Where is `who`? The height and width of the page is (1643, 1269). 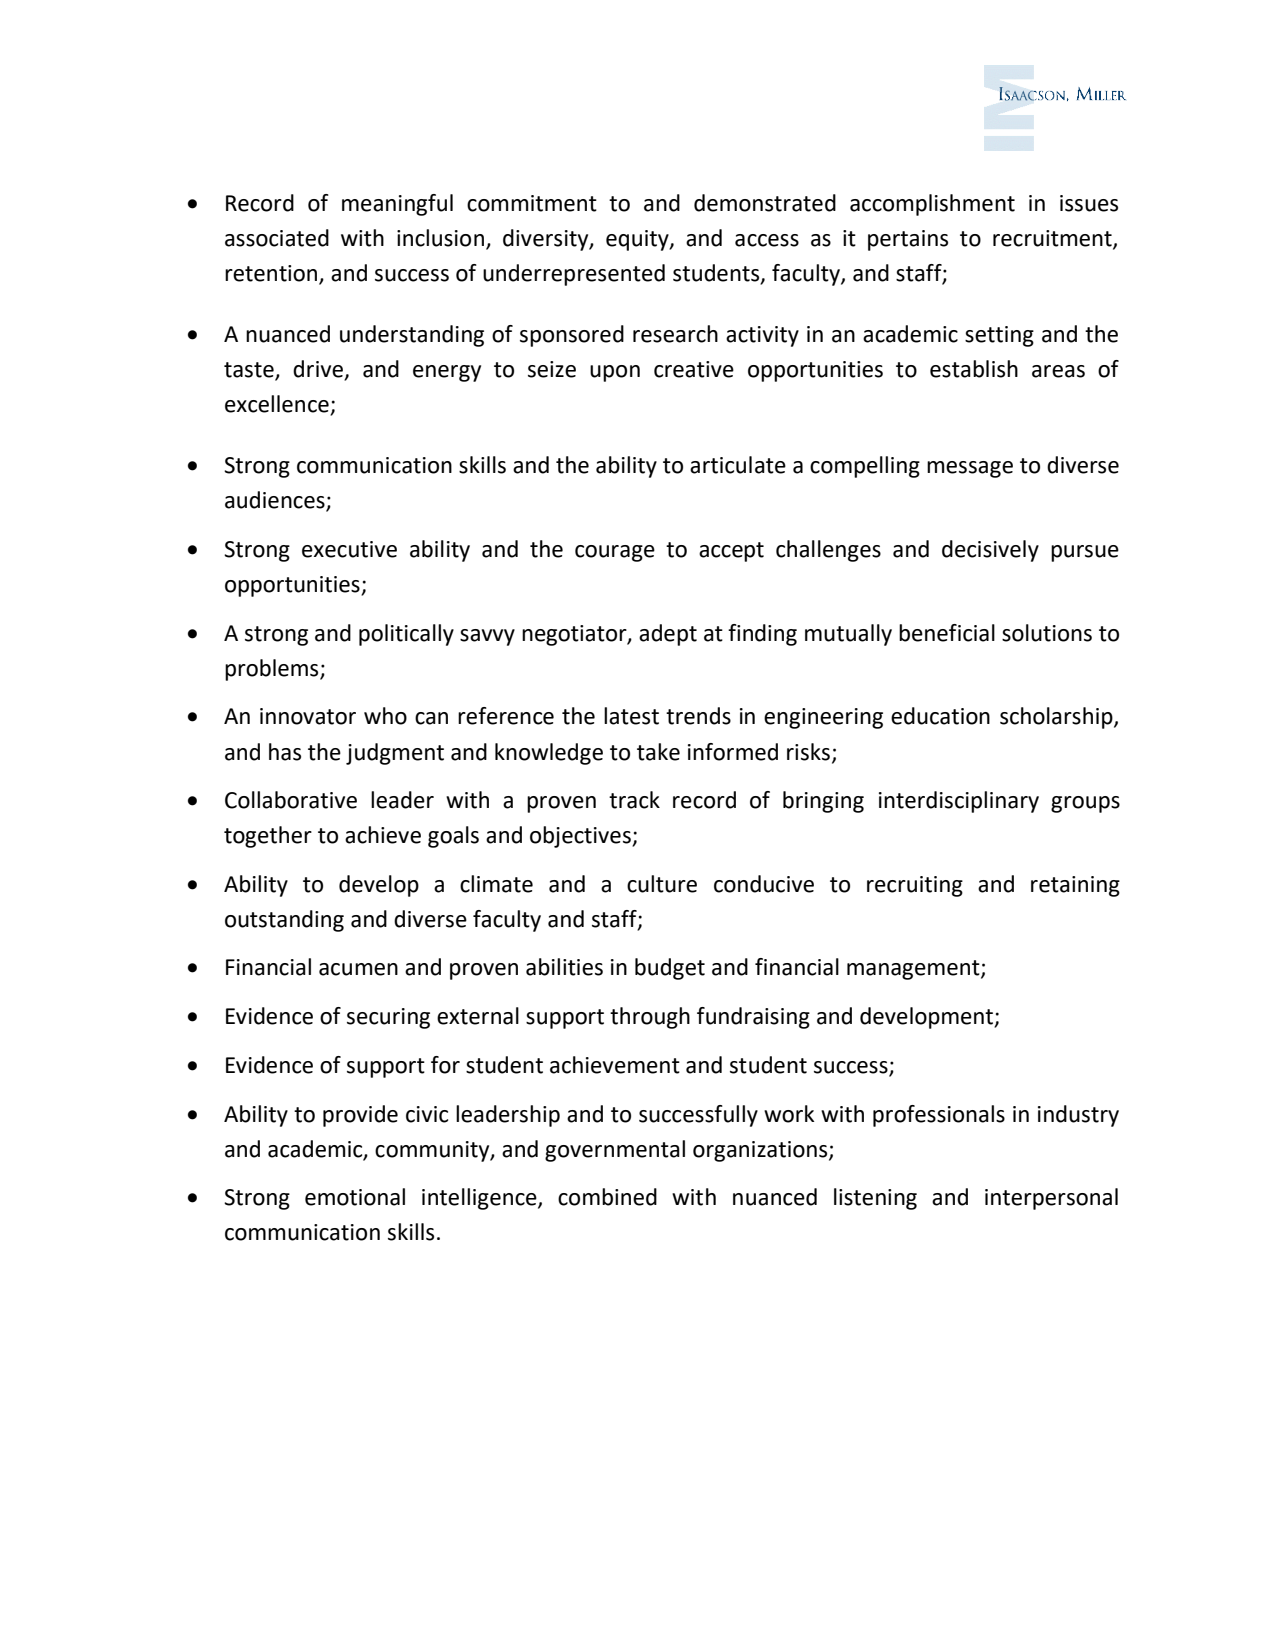 who is located at coordinates (385, 716).
